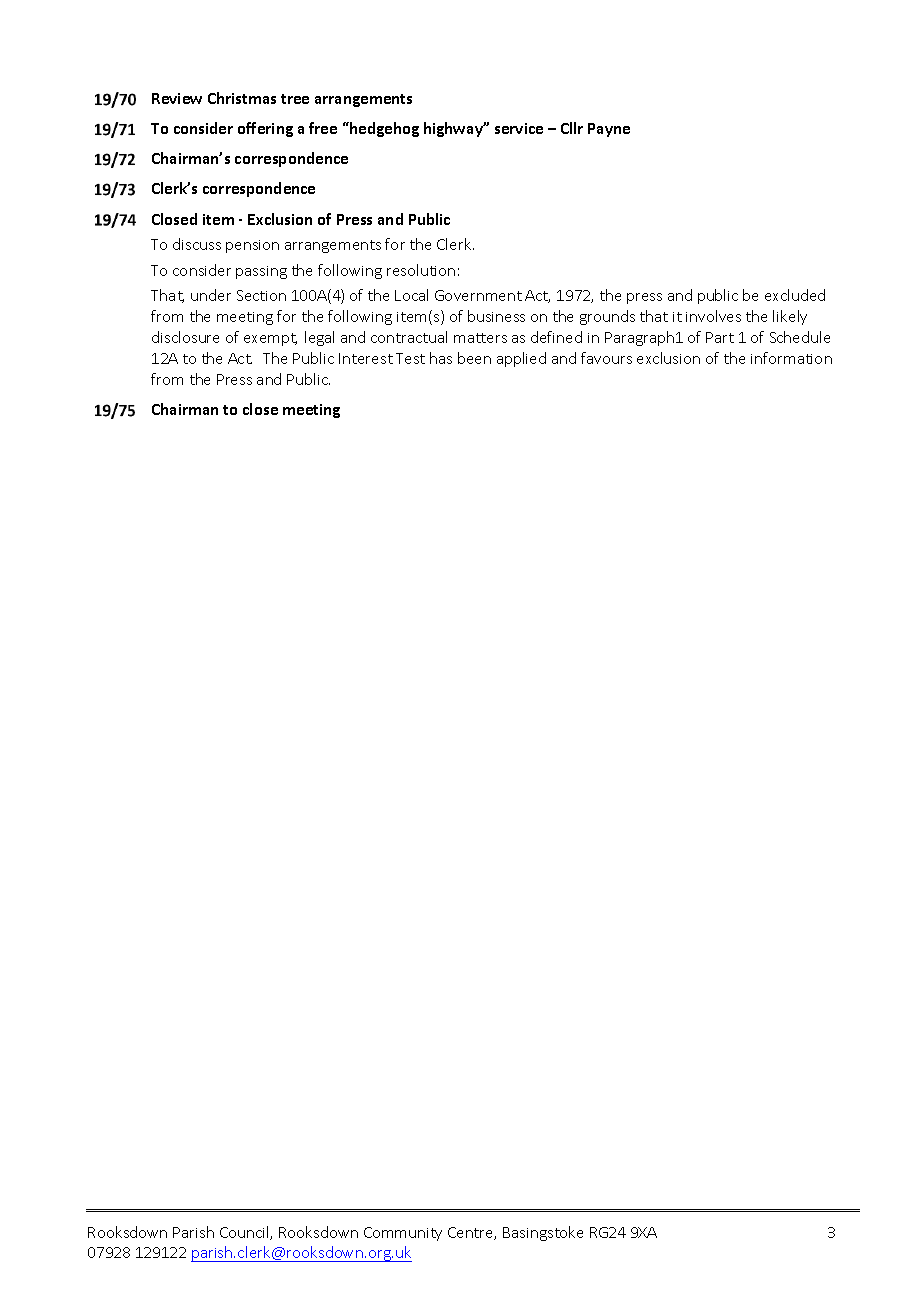  I want to click on offering, so click(265, 129).
